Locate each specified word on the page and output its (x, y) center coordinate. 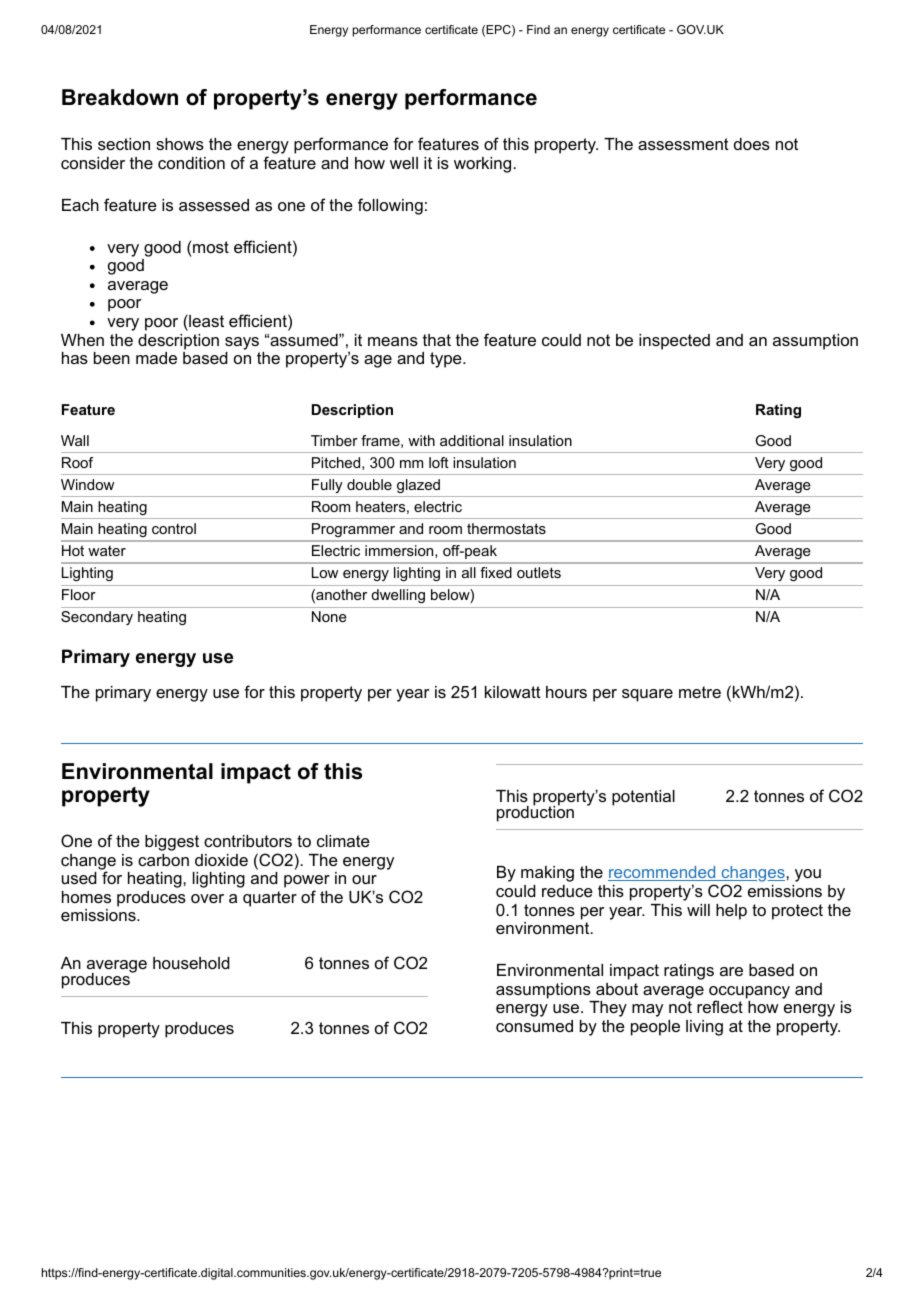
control (174, 528)
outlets (539, 572)
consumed (534, 1026)
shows (180, 144)
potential (643, 798)
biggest (172, 843)
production (535, 813)
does (752, 144)
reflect (720, 1006)
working (484, 165)
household (191, 963)
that (437, 340)
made (156, 358)
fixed (496, 572)
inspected (674, 342)
